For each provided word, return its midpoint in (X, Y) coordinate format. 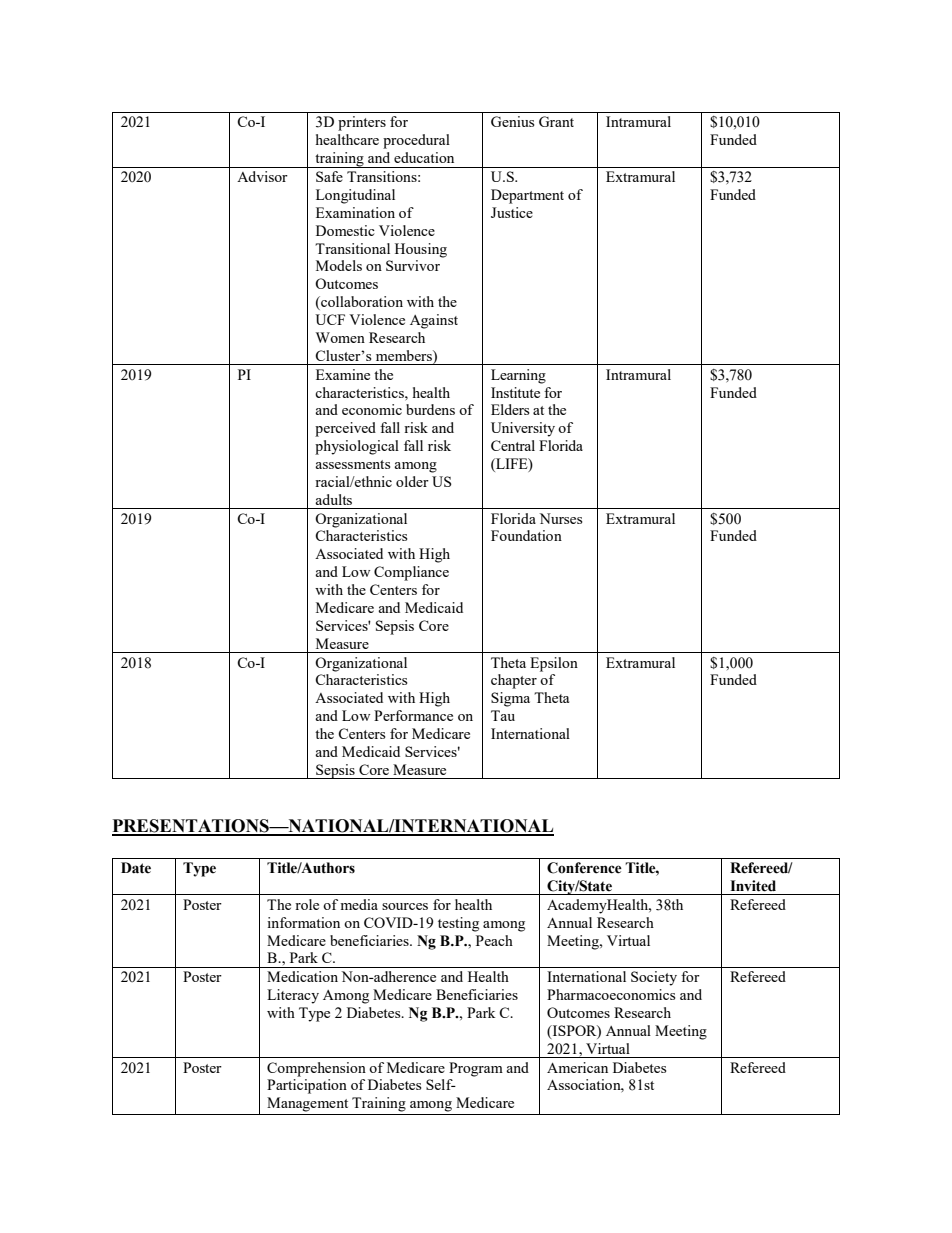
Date (136, 868)
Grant (556, 121)
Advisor (262, 176)
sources (405, 906)
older (412, 481)
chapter (514, 681)
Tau (503, 715)
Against (434, 321)
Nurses (560, 518)
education (424, 157)
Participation (307, 1086)
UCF (330, 319)
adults (333, 499)
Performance (413, 715)
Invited (753, 886)
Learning (518, 376)
